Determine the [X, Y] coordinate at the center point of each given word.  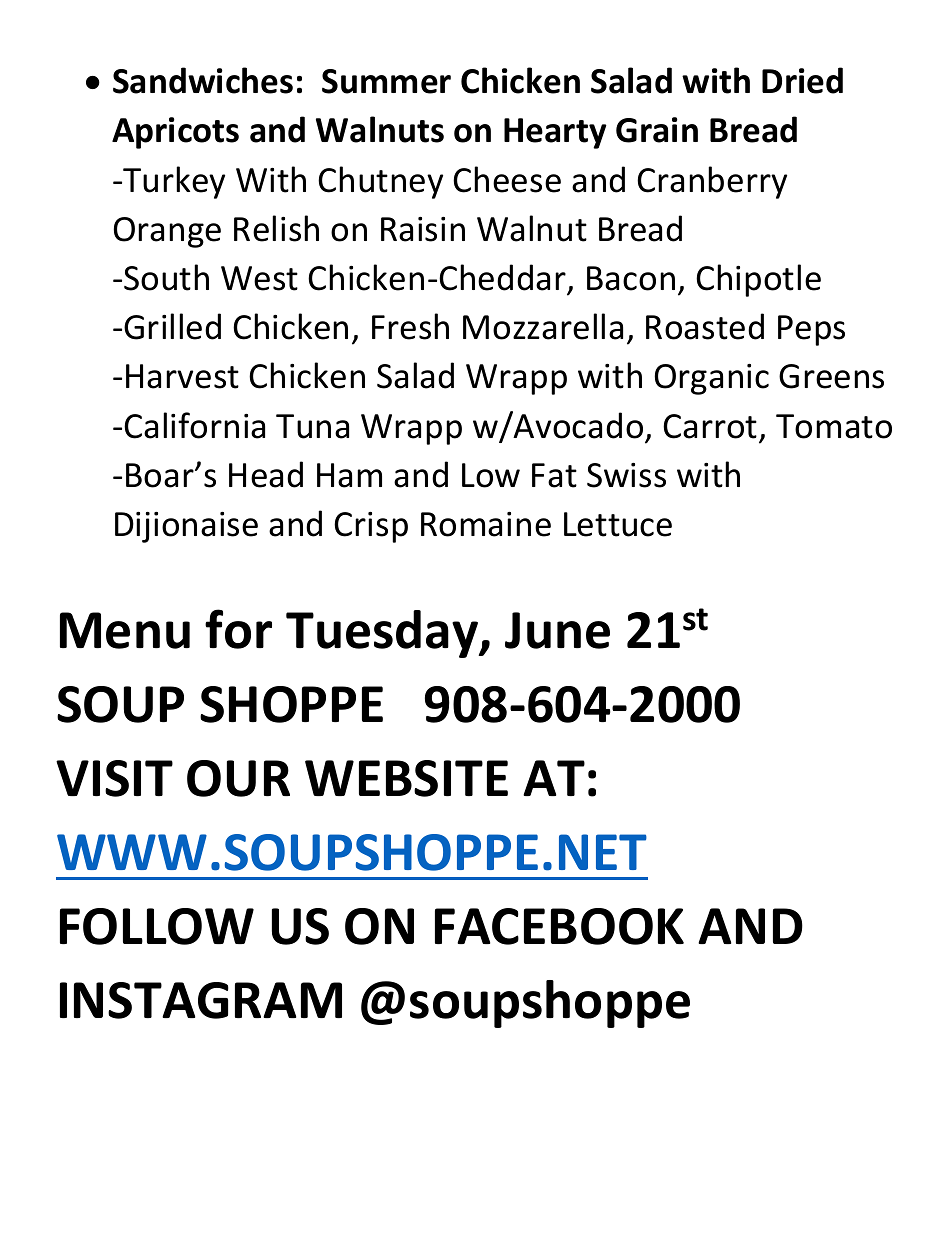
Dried [802, 80]
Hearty [555, 133]
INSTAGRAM [201, 1000]
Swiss [626, 475]
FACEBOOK [559, 926]
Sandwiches [203, 80]
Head [266, 474]
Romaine [486, 524]
